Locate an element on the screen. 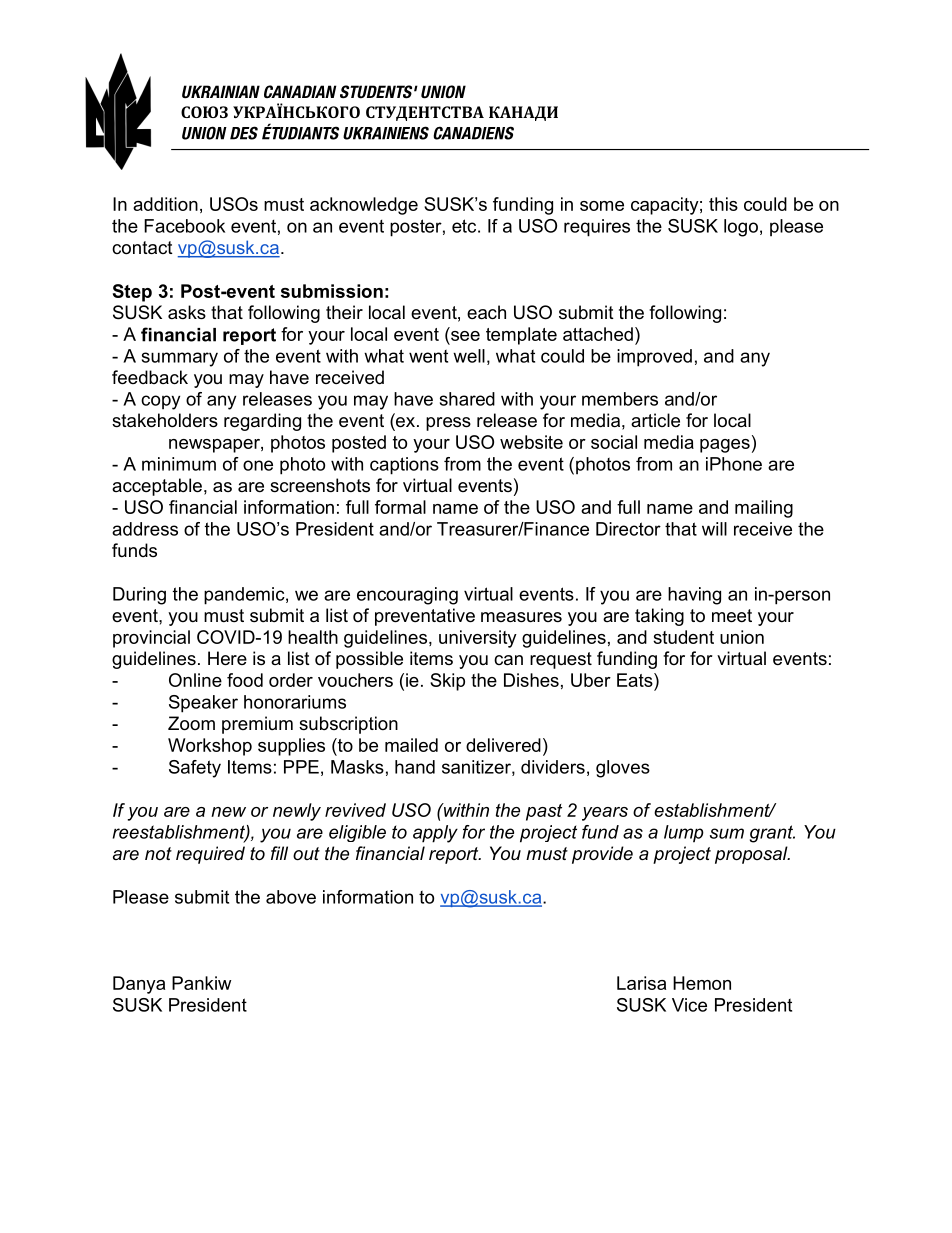  Eats is located at coordinates (636, 680).
